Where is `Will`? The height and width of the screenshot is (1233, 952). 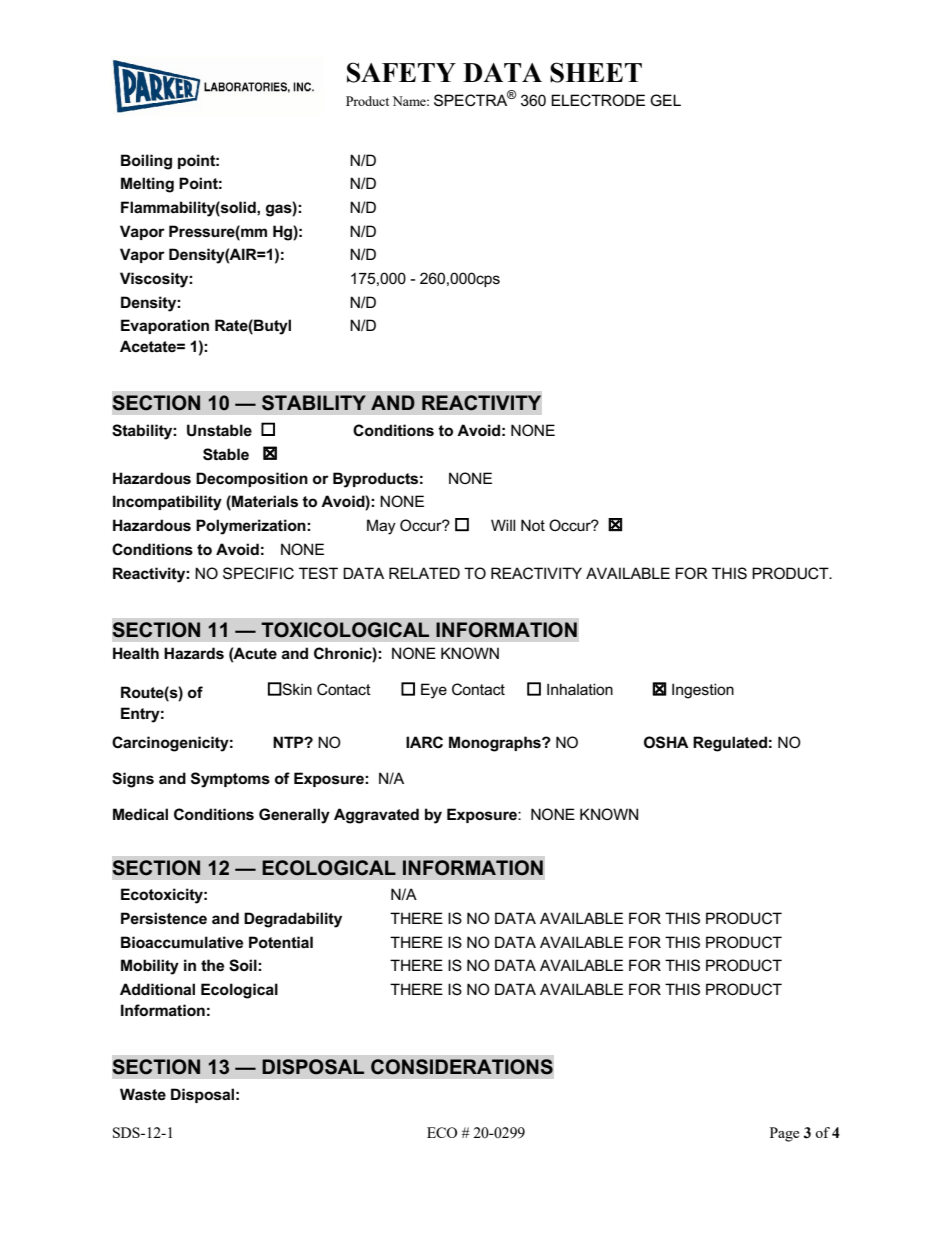 Will is located at coordinates (503, 525).
